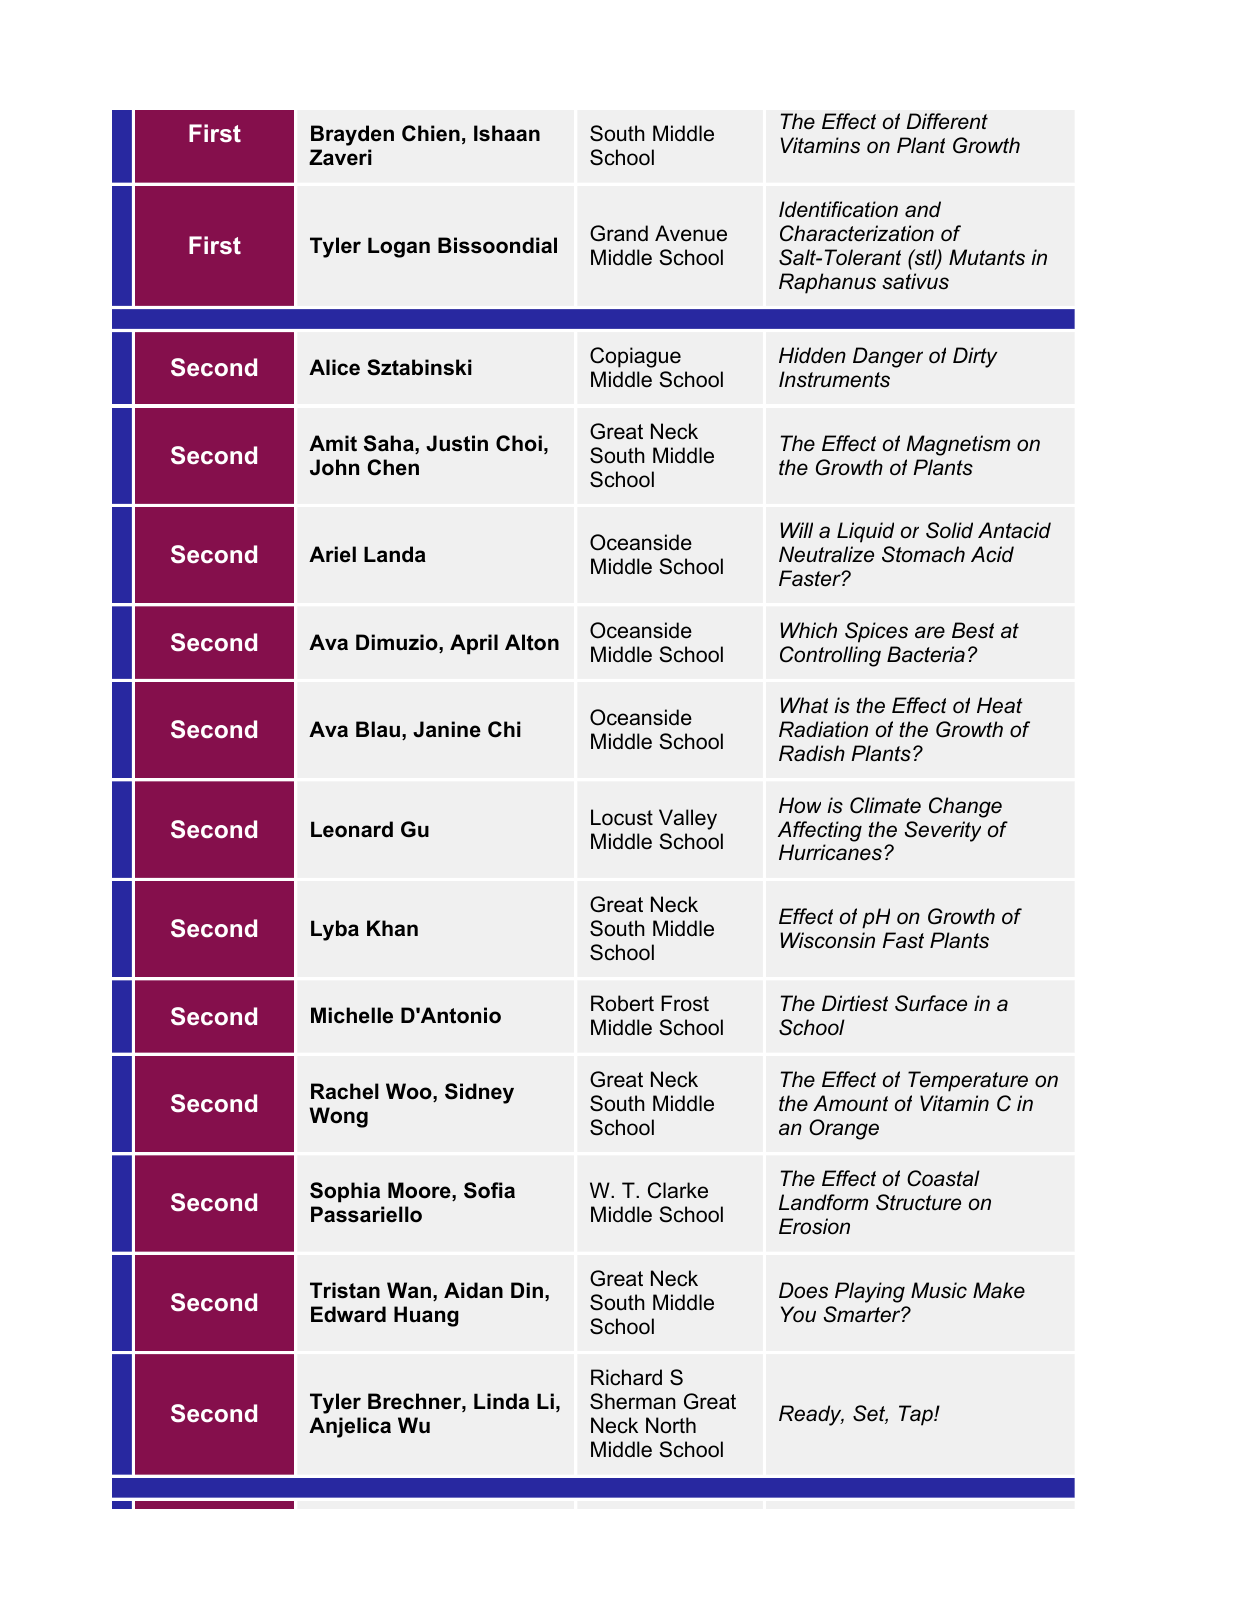 This page has height=1619, width=1251. I want to click on Different, so click(947, 121).
